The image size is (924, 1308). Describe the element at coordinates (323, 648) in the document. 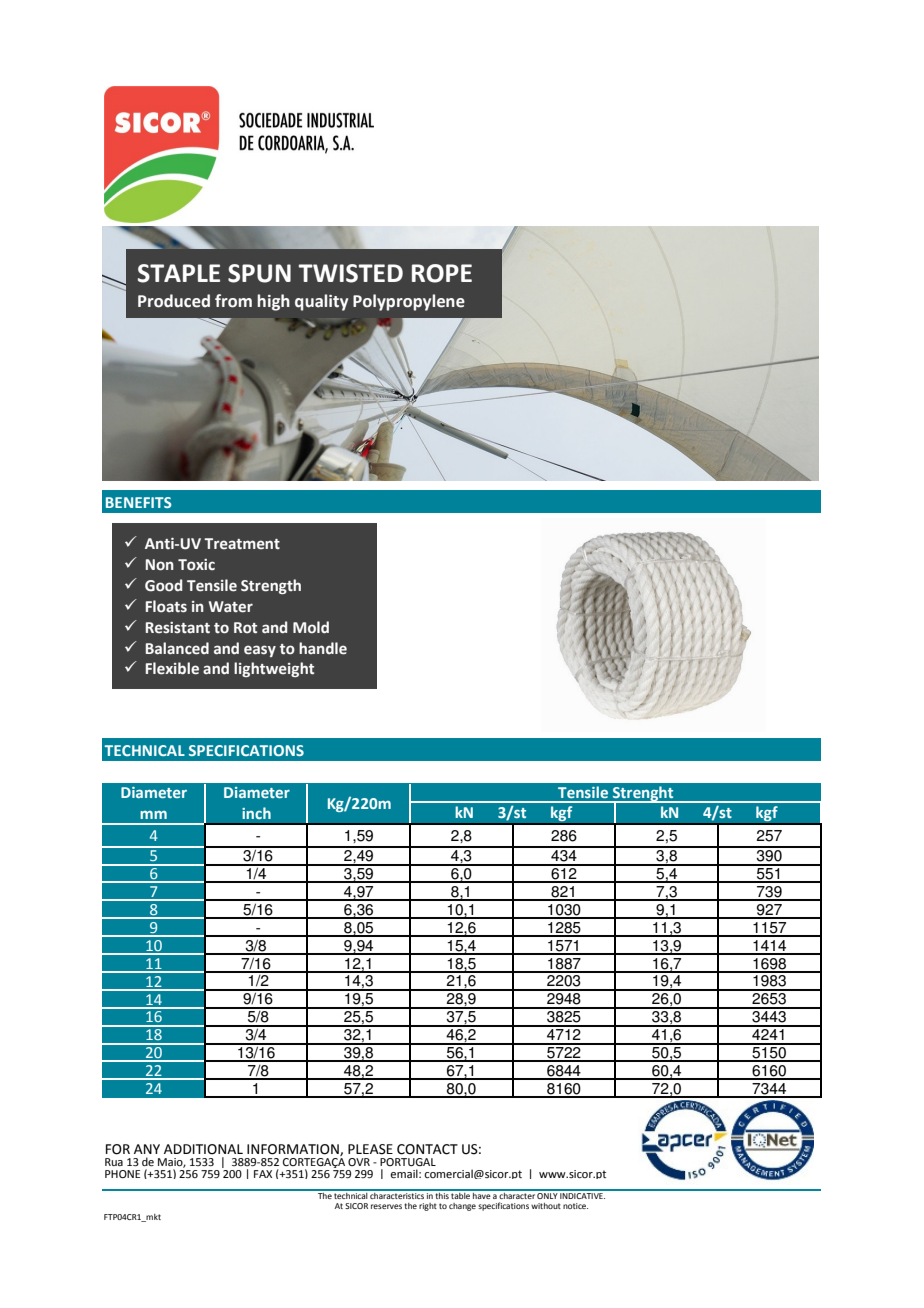

I see `handle` at that location.
